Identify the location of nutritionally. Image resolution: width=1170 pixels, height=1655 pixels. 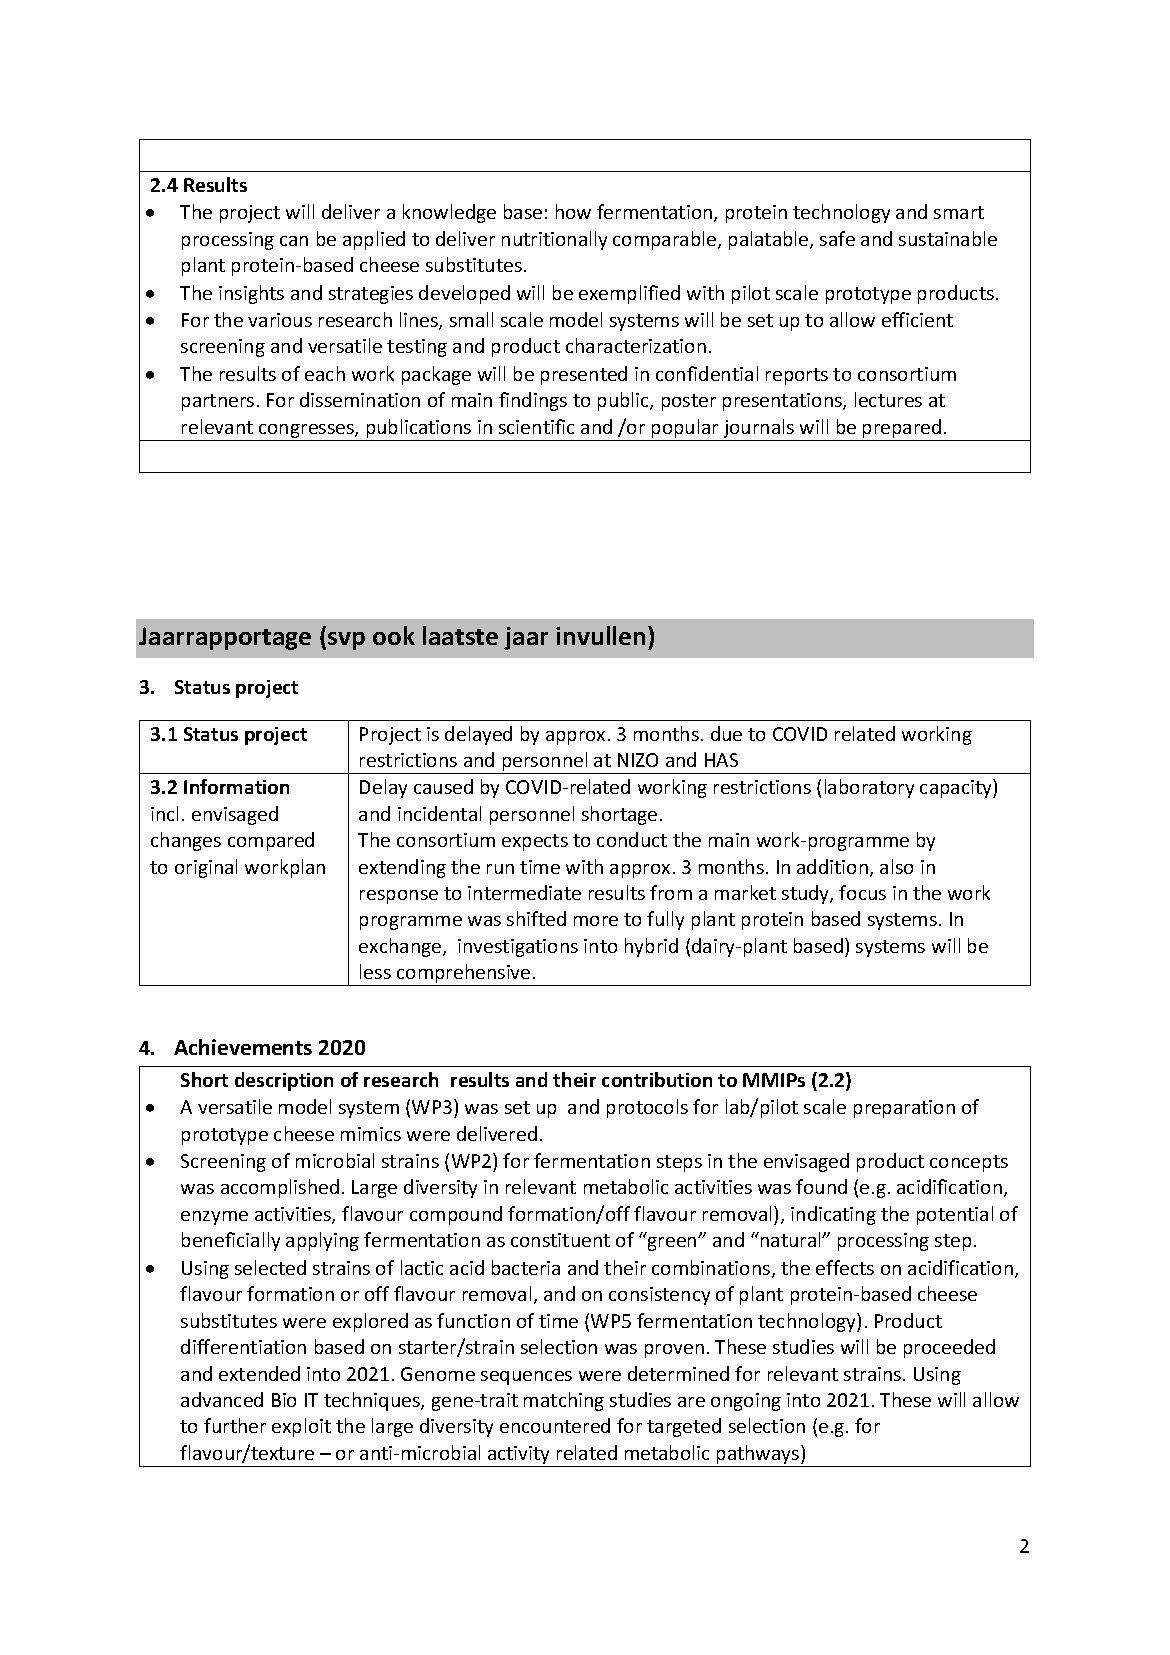
(554, 240).
